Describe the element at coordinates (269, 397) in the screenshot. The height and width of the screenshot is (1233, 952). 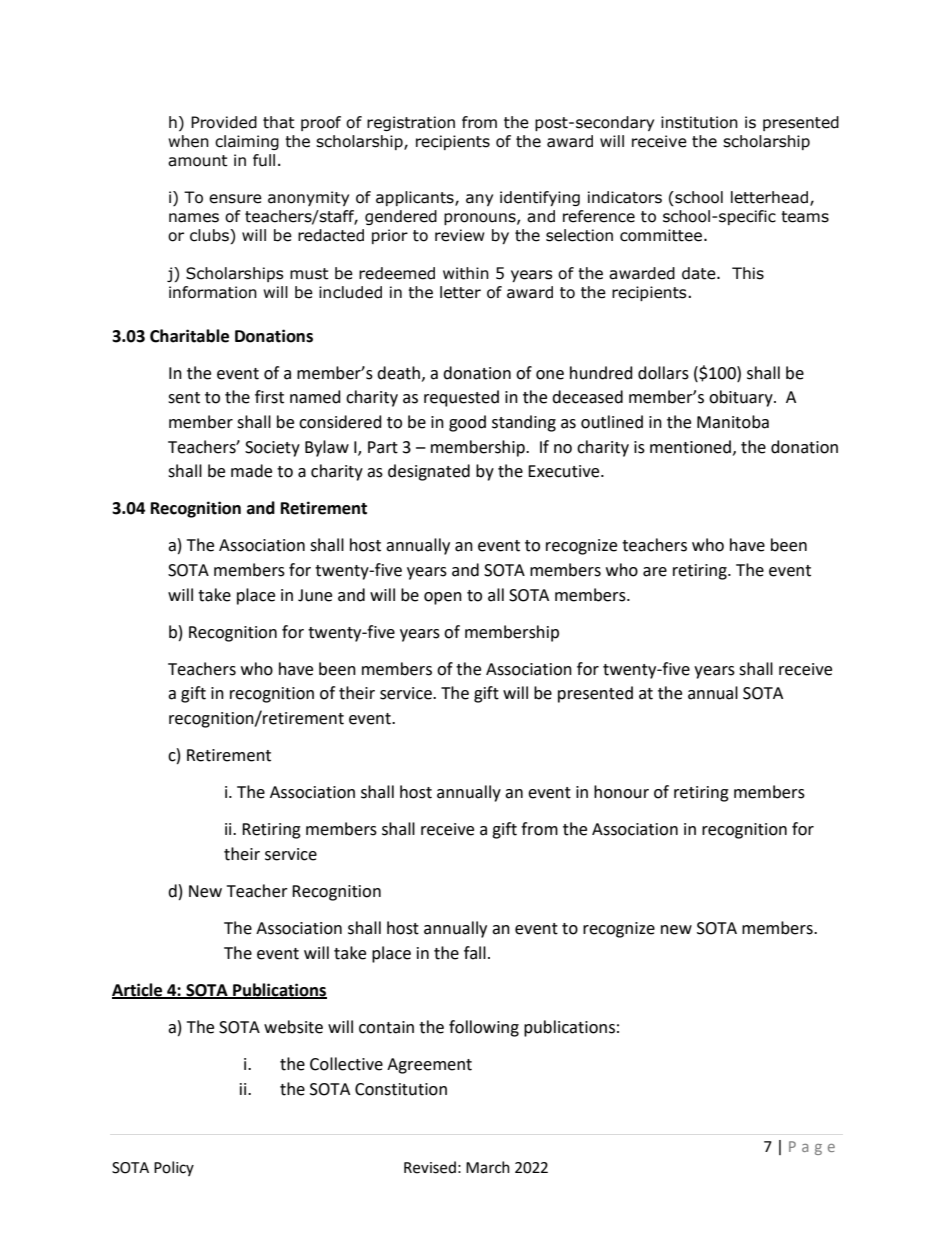
I see `first` at that location.
